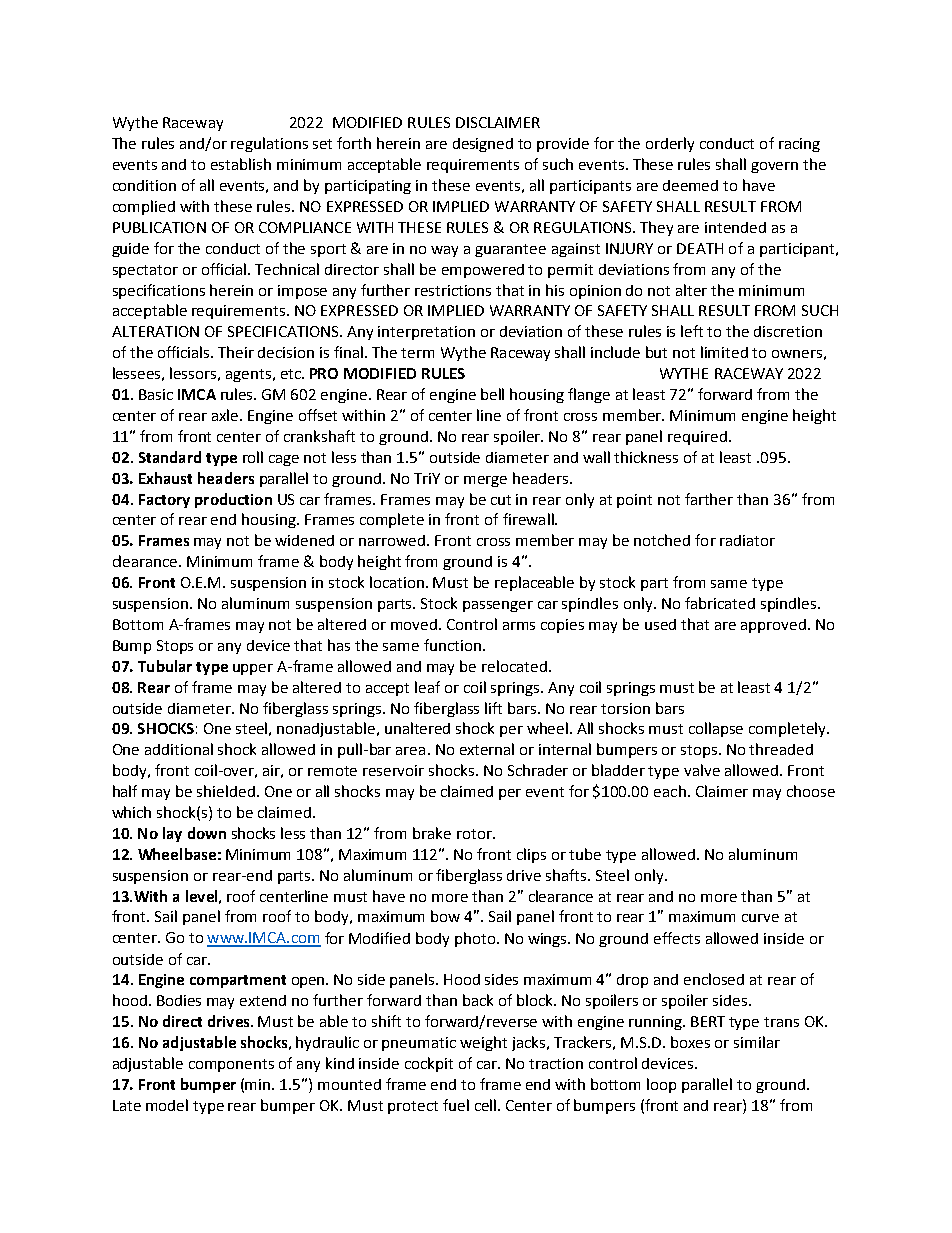 The height and width of the screenshot is (1233, 952). I want to click on fuel, so click(456, 1105).
